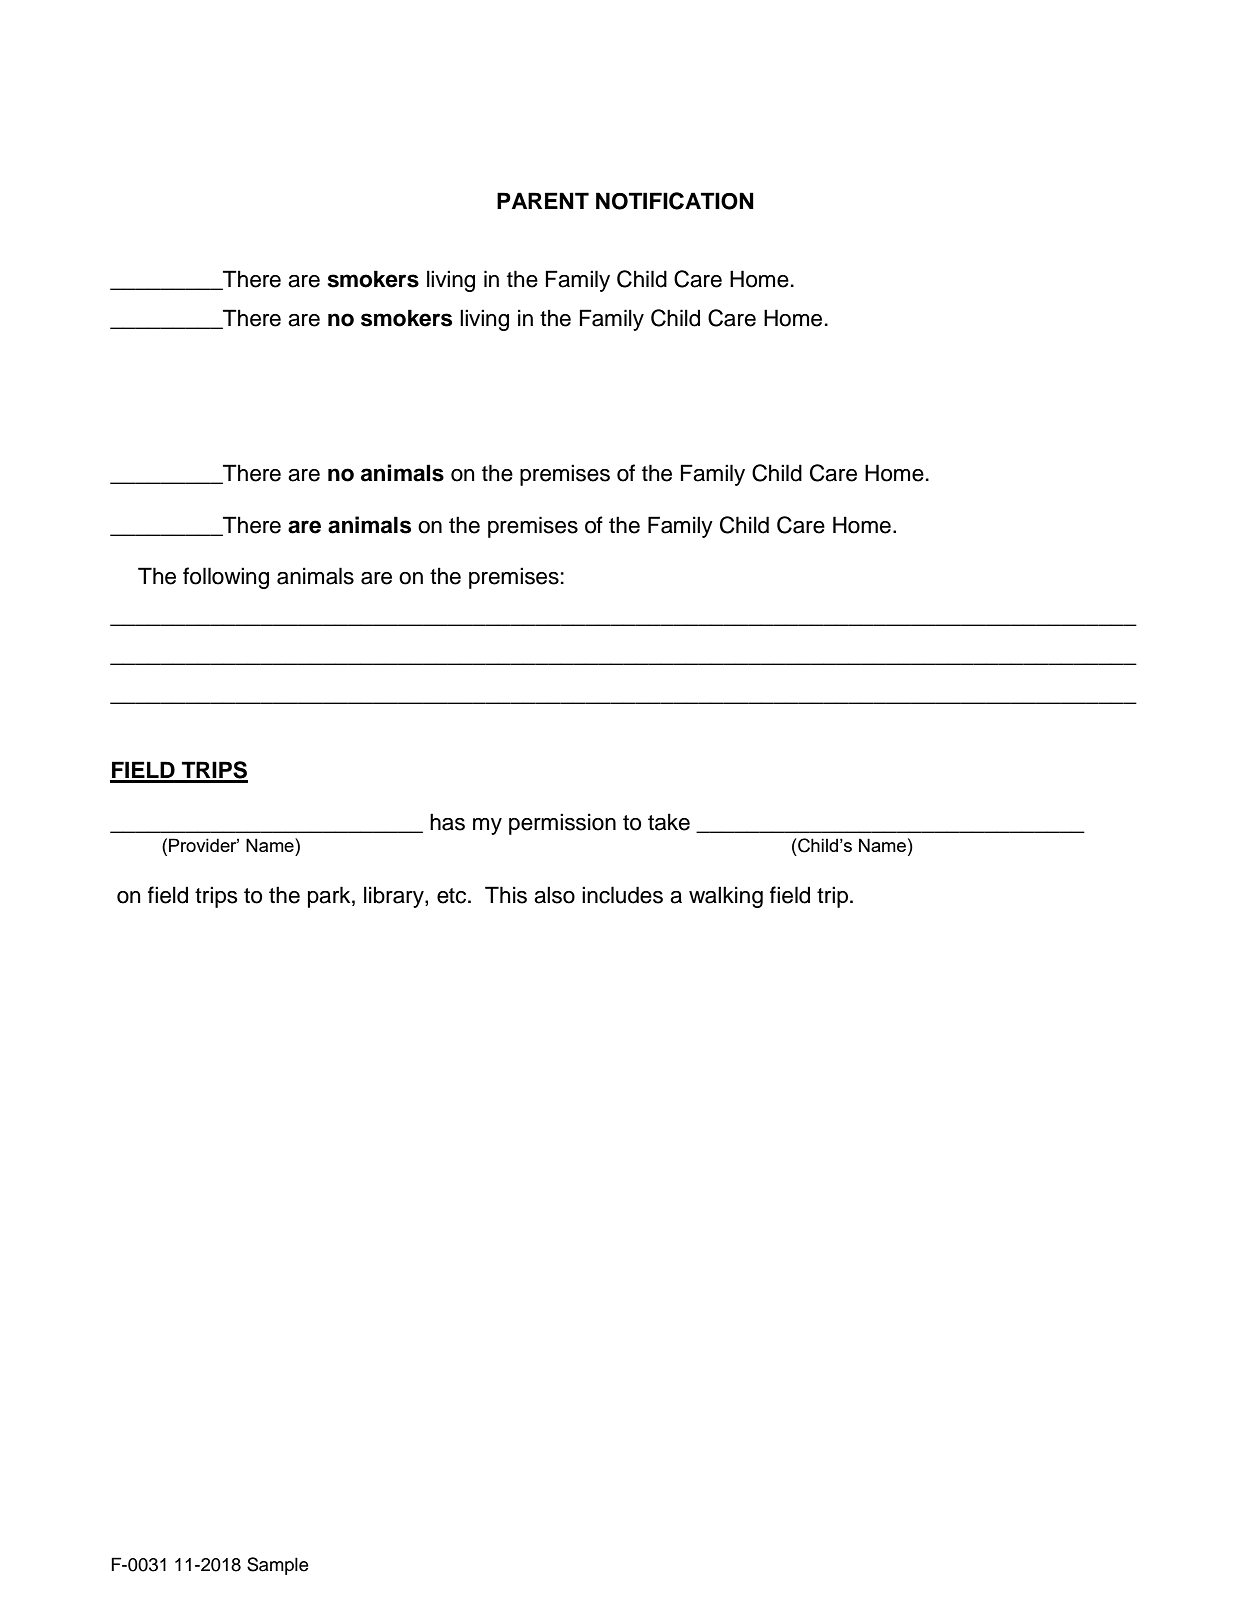 This screenshot has height=1619, width=1251. What do you see at coordinates (726, 897) in the screenshot?
I see `walking` at bounding box center [726, 897].
